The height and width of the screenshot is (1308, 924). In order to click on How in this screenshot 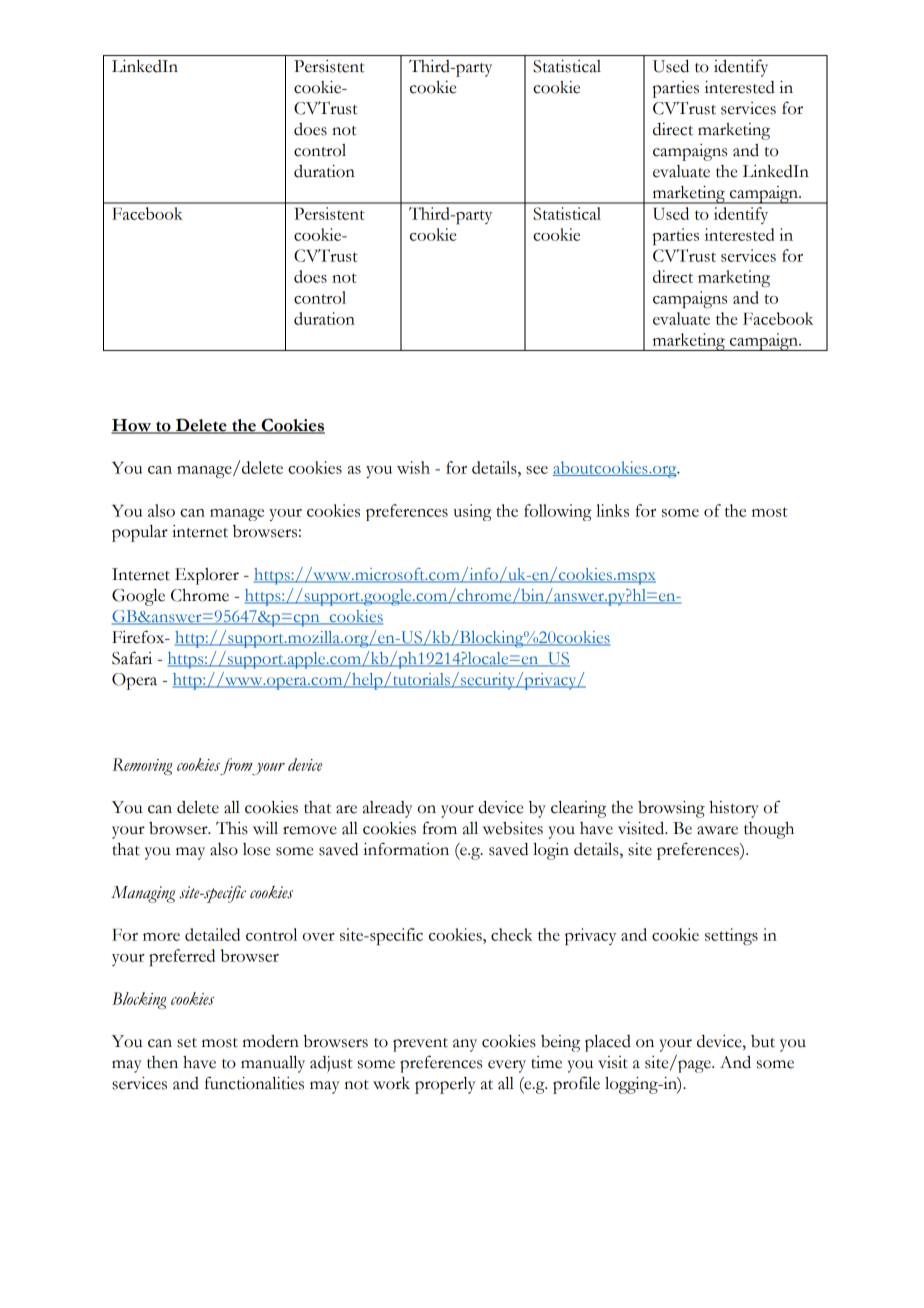, I will do `click(132, 426)`.
